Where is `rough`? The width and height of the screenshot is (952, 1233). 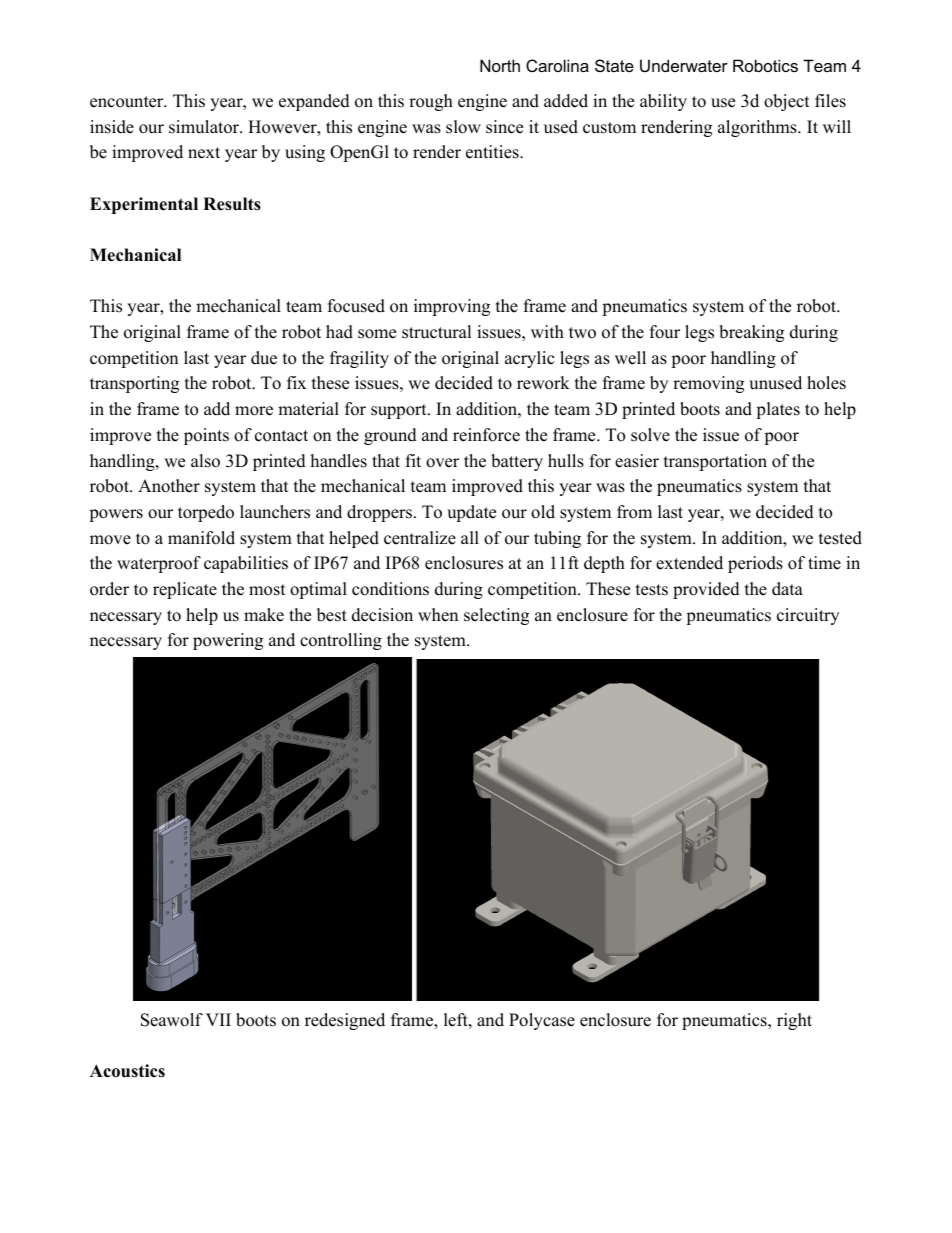
rough is located at coordinates (431, 102).
